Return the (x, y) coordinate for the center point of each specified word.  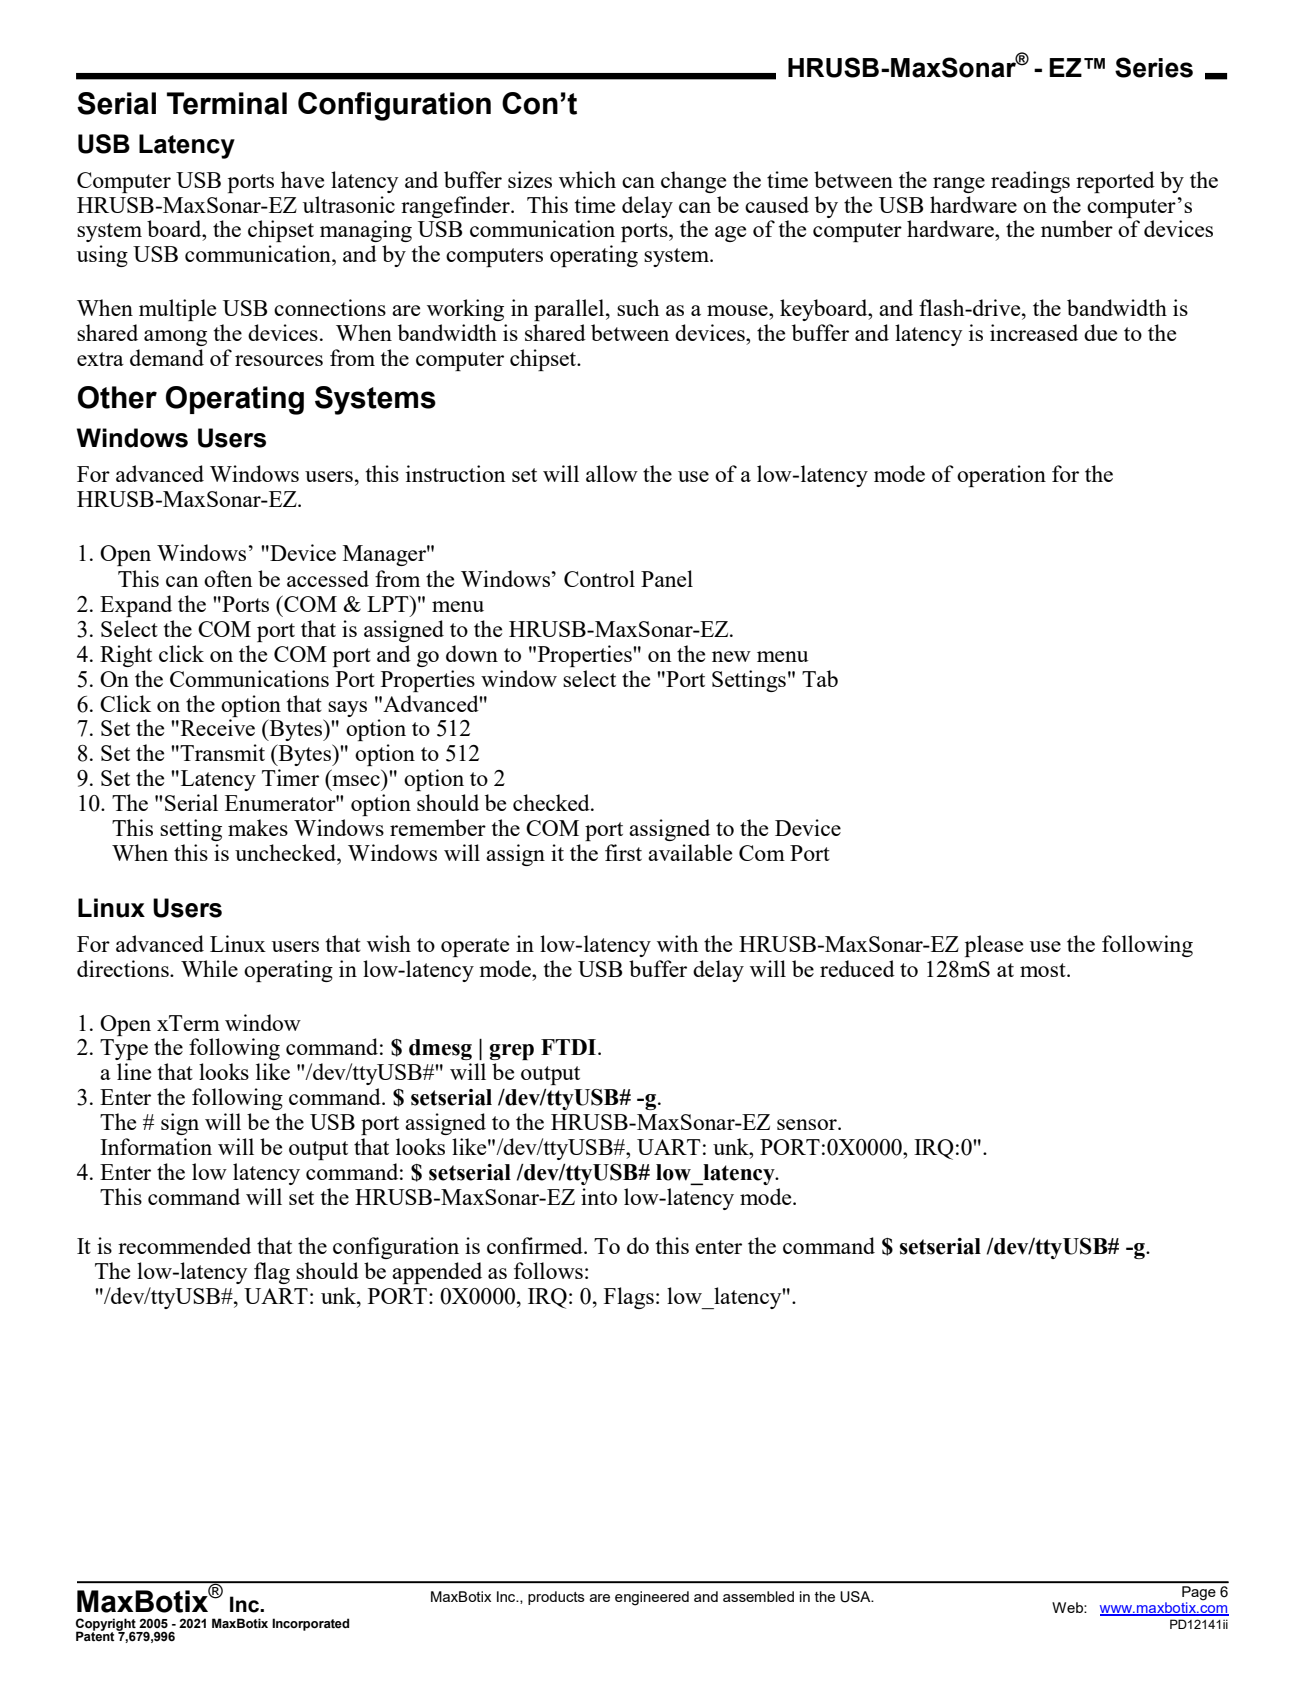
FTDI (570, 1047)
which (587, 179)
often (228, 578)
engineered (652, 1598)
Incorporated (310, 1624)
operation (1001, 476)
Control (599, 578)
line (134, 1071)
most (1044, 970)
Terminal (227, 103)
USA (856, 1597)
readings (1030, 182)
